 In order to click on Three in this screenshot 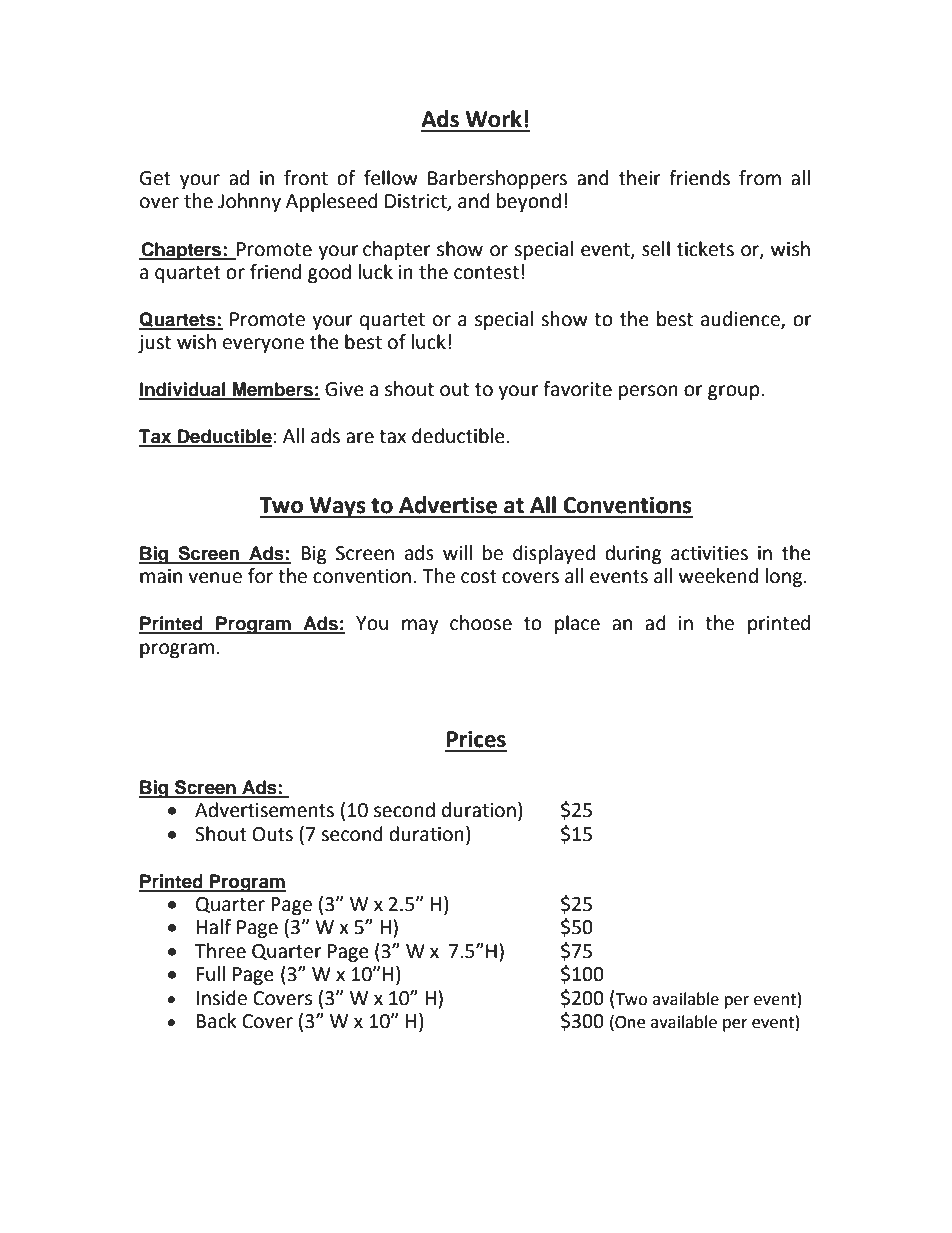, I will do `click(220, 951)`.
